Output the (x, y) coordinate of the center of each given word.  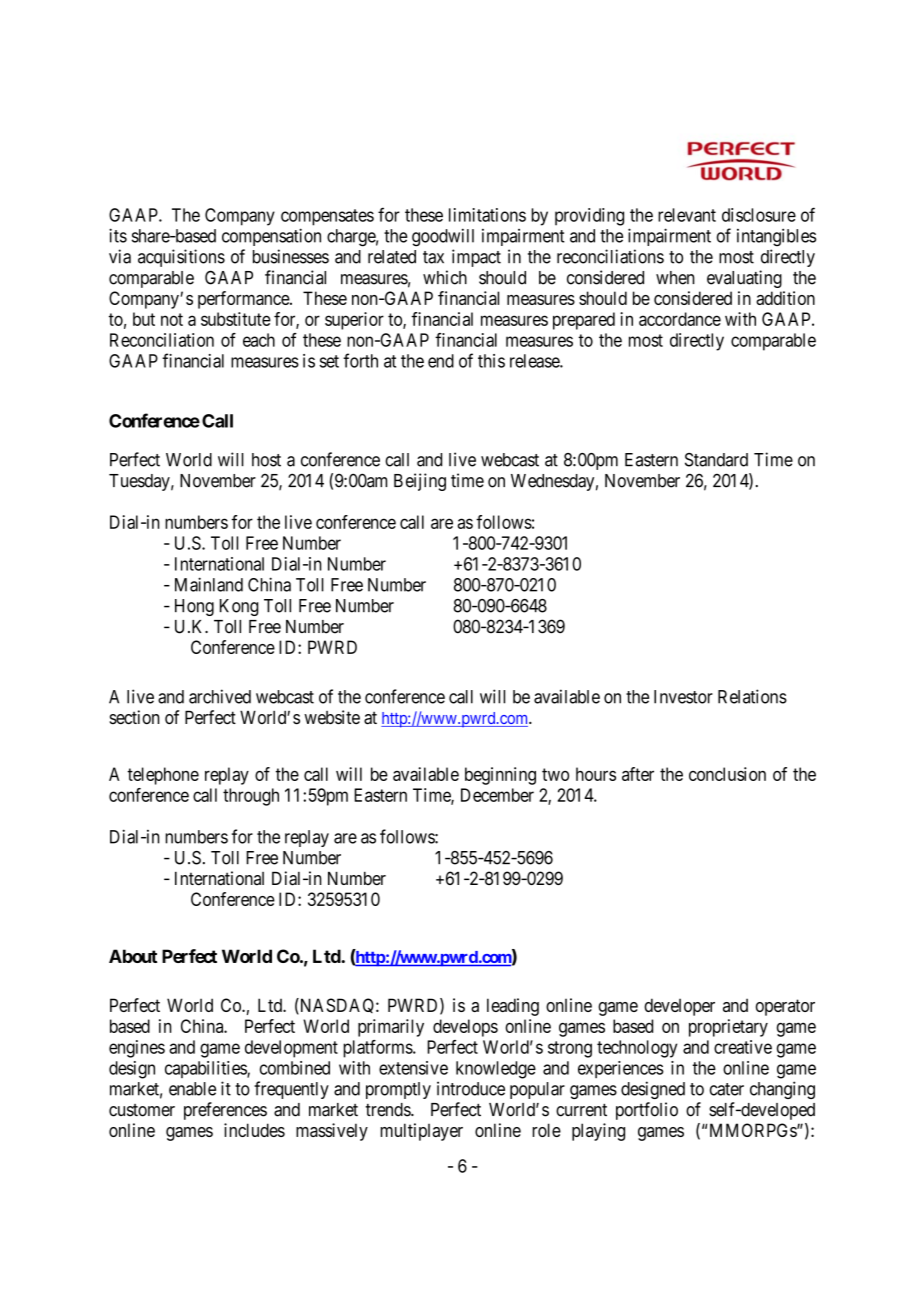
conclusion (727, 774)
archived (220, 696)
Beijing (420, 482)
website (332, 717)
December (497, 795)
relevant (687, 215)
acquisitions (181, 258)
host (266, 460)
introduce (471, 1088)
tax (433, 257)
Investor (683, 697)
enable (192, 1089)
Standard (716, 460)
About (133, 956)
